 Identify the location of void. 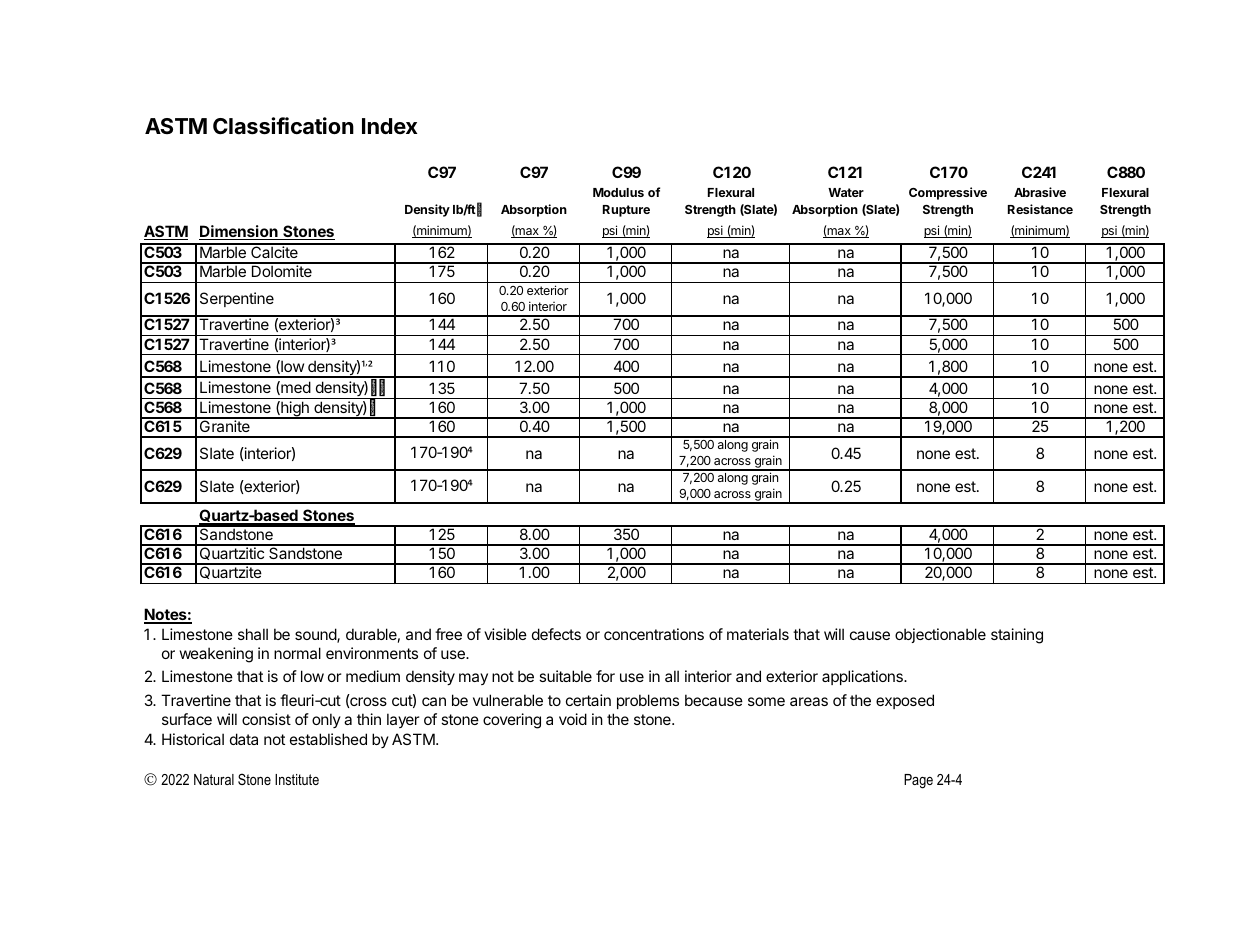
(573, 719).
